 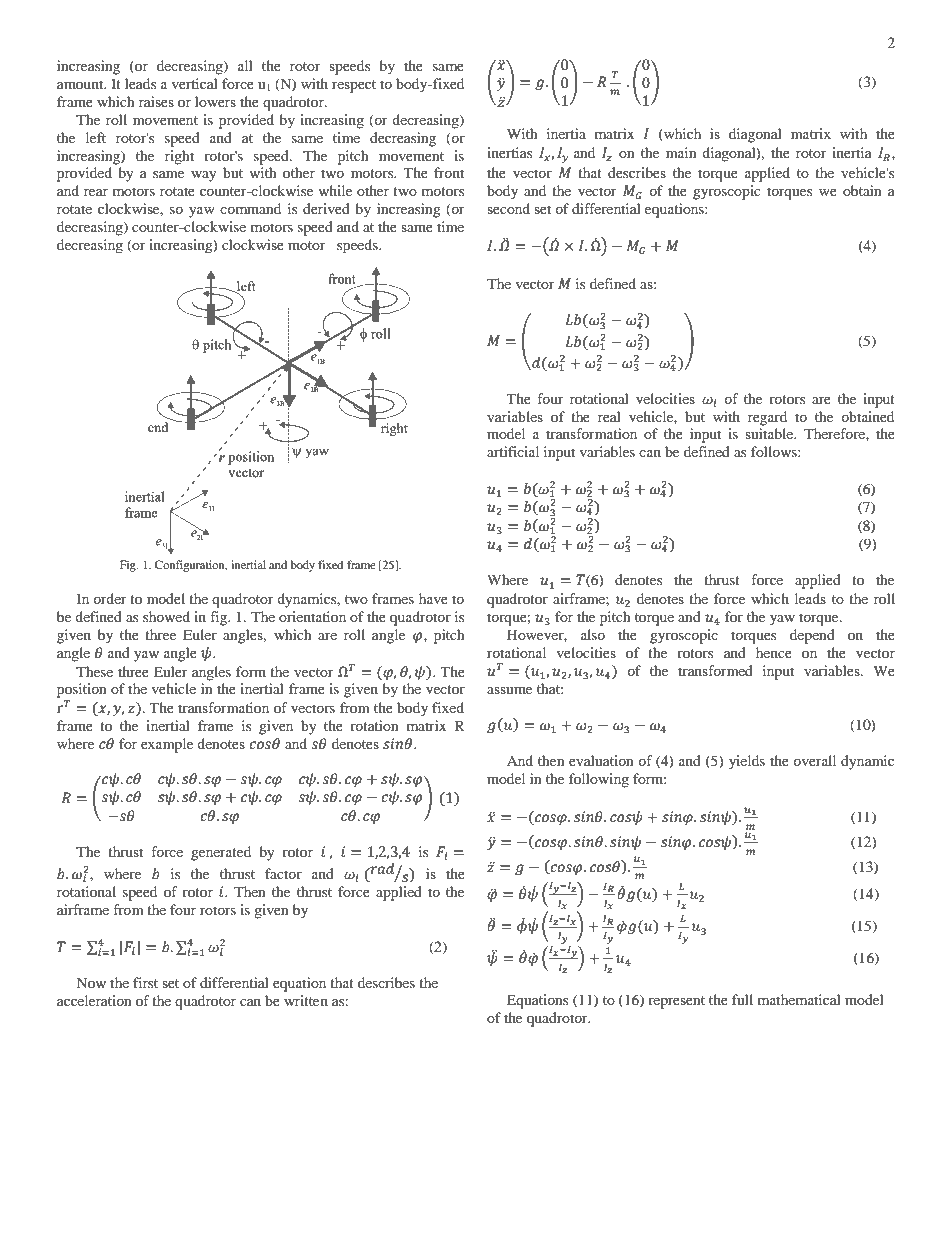 I want to click on yields, so click(x=747, y=762).
